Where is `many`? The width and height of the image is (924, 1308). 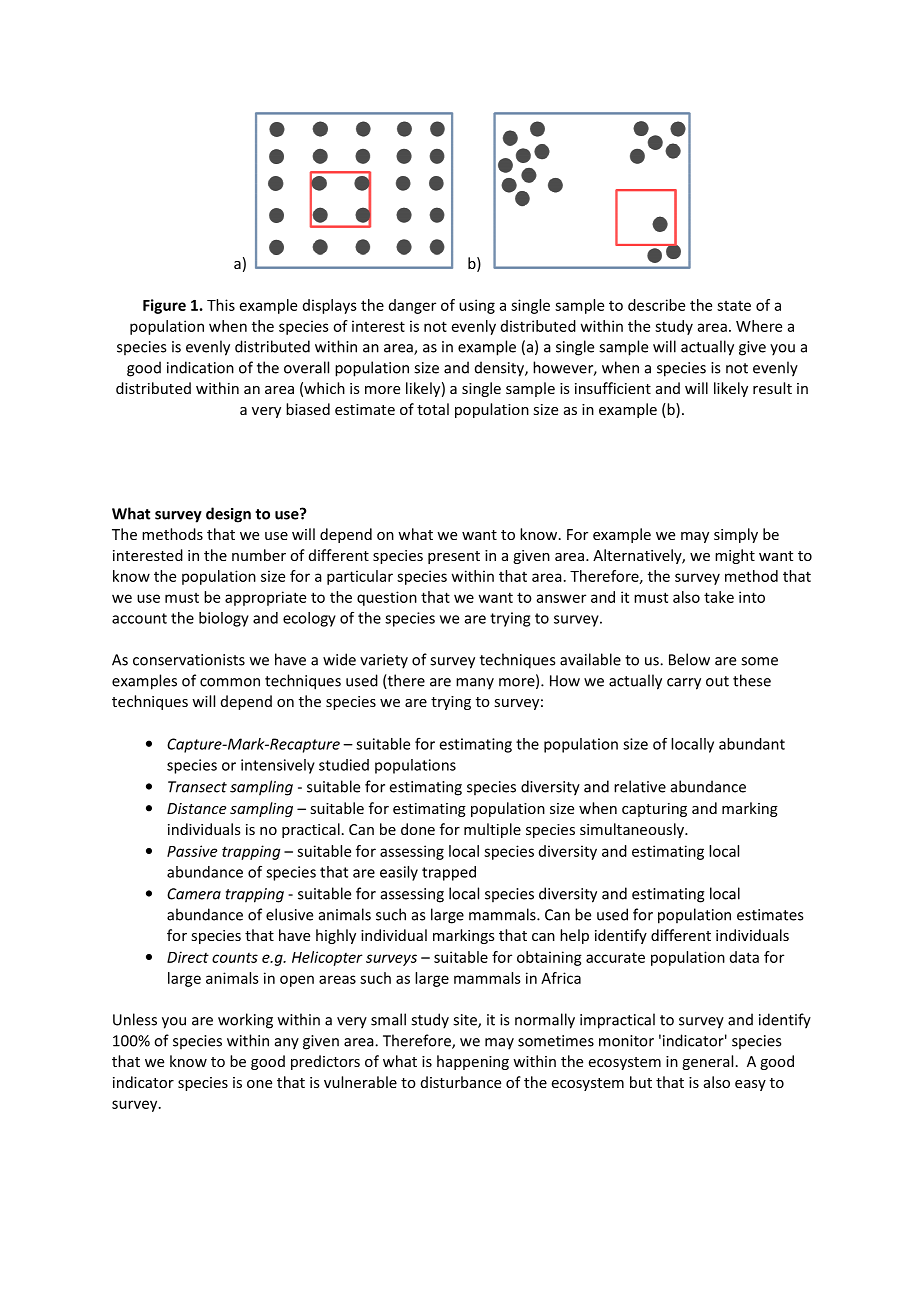 many is located at coordinates (475, 684).
